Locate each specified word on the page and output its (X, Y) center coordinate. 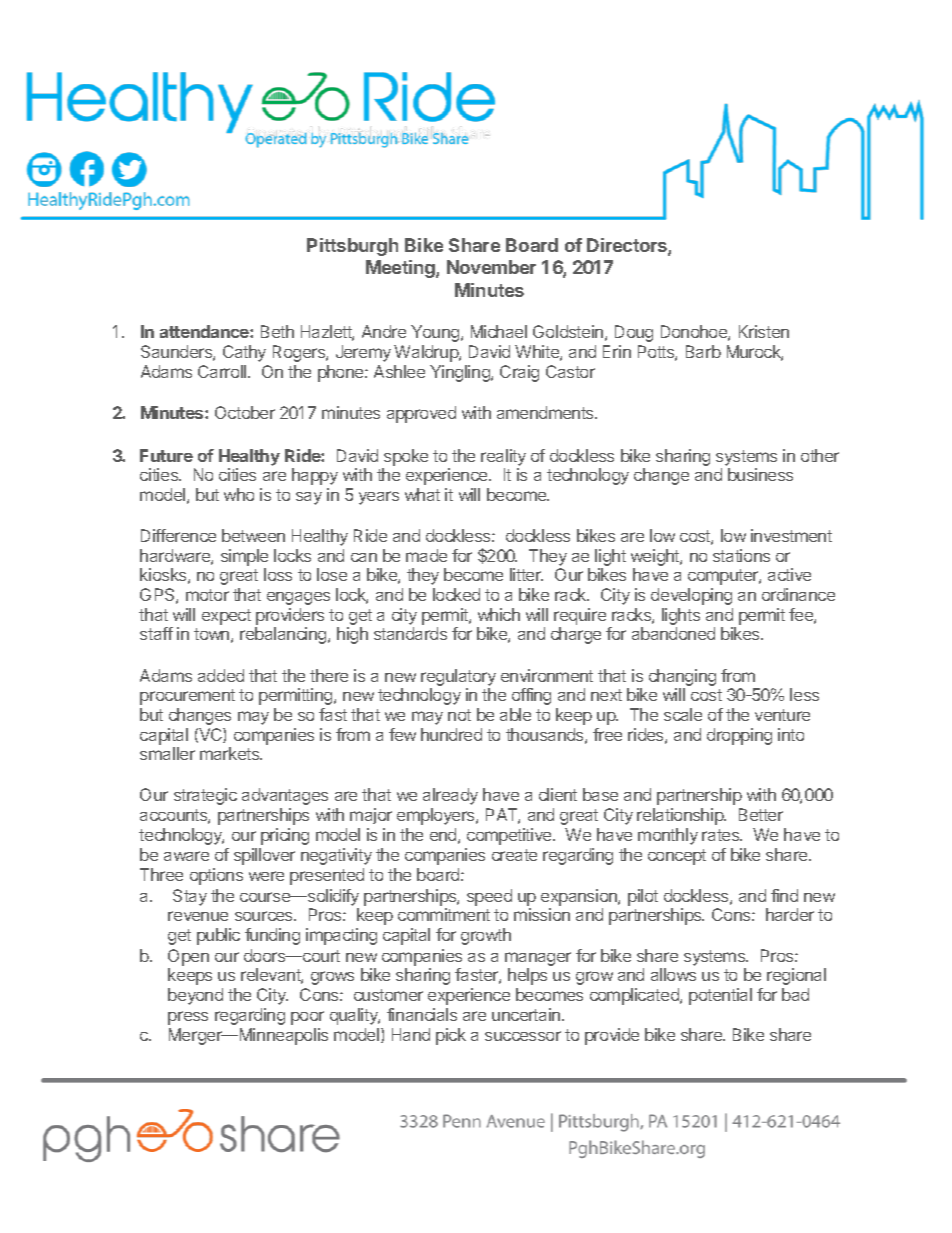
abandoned (673, 633)
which (499, 614)
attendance (205, 331)
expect (226, 617)
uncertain (527, 1014)
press (188, 1018)
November (491, 267)
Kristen (764, 331)
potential (720, 996)
